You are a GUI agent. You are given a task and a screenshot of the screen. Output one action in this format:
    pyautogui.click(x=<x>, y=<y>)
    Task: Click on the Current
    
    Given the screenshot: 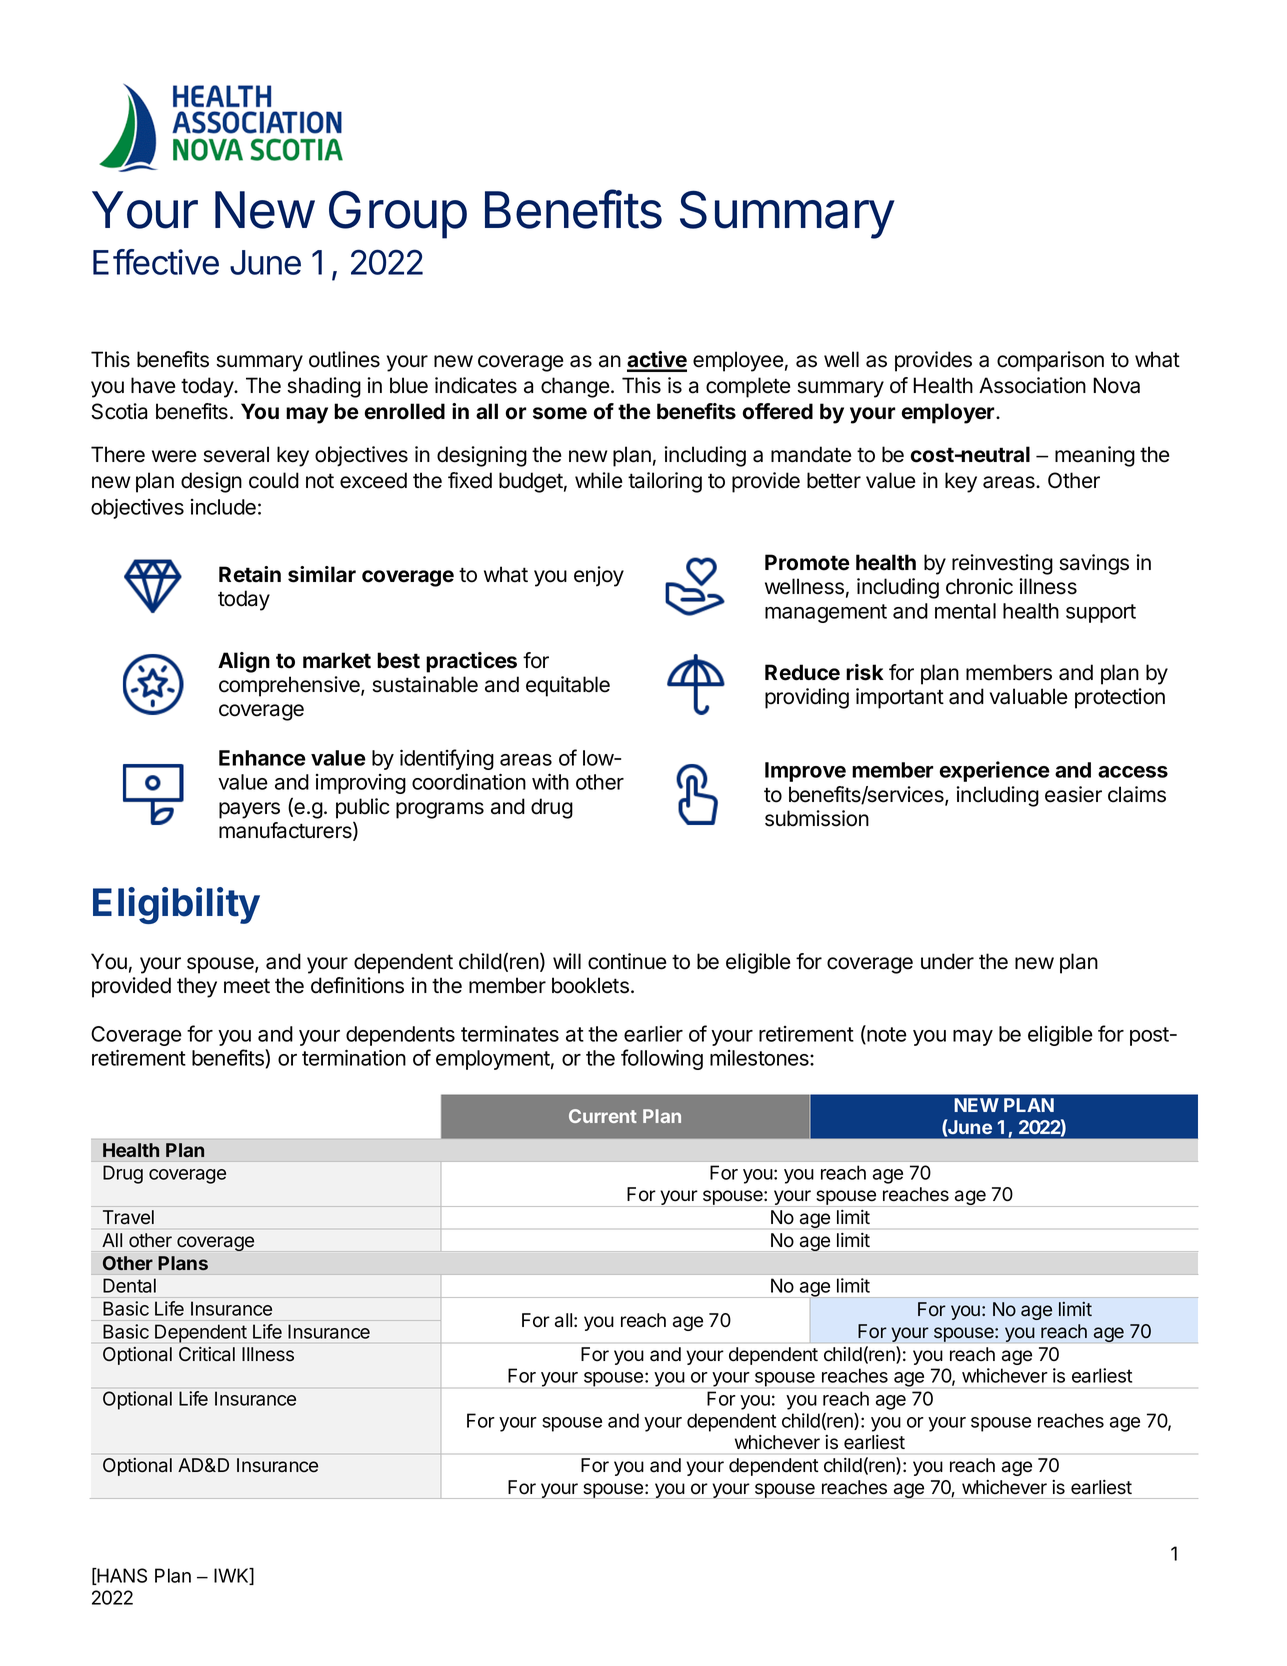 What is the action you would take?
    pyautogui.click(x=603, y=1116)
